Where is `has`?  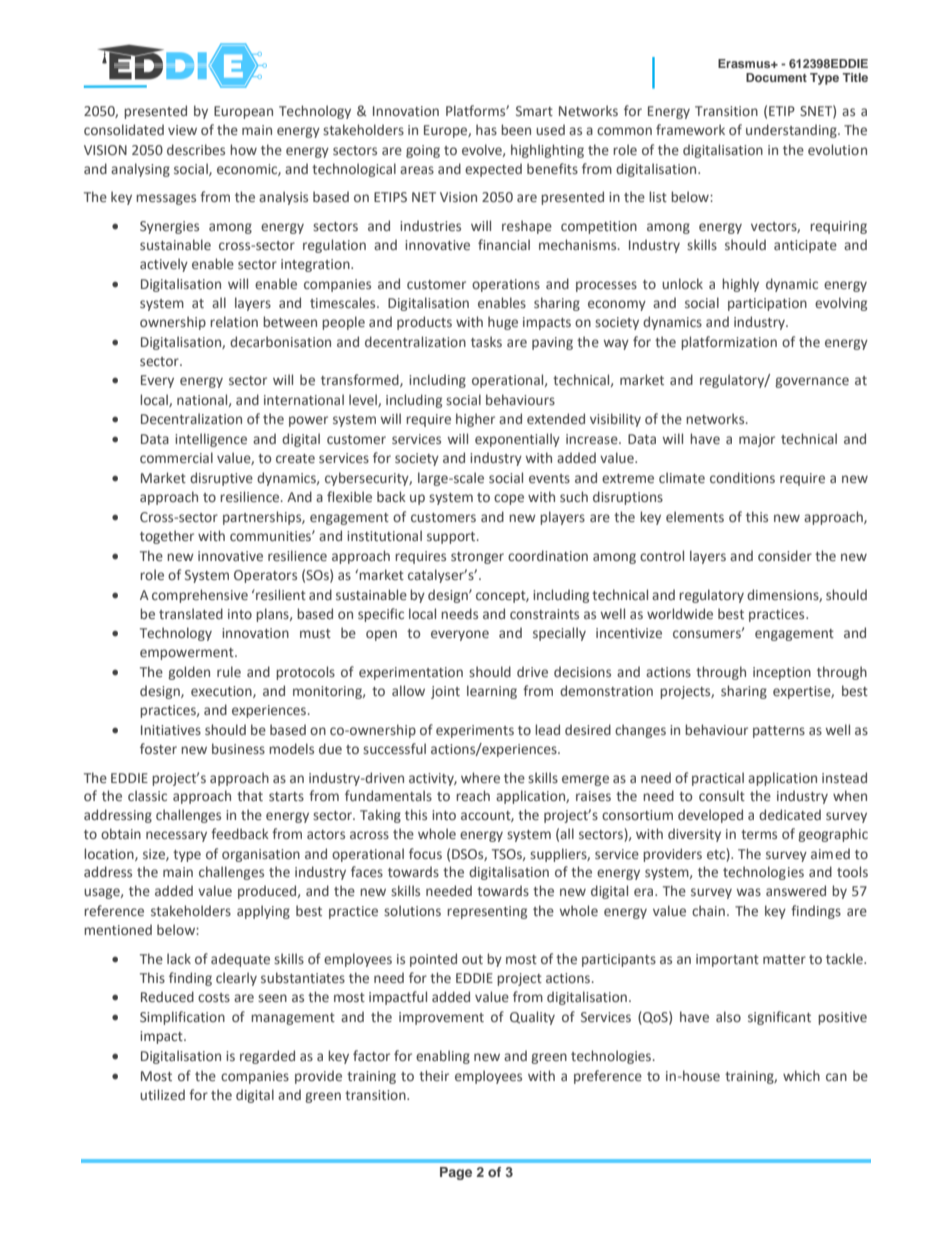 has is located at coordinates (486, 129).
